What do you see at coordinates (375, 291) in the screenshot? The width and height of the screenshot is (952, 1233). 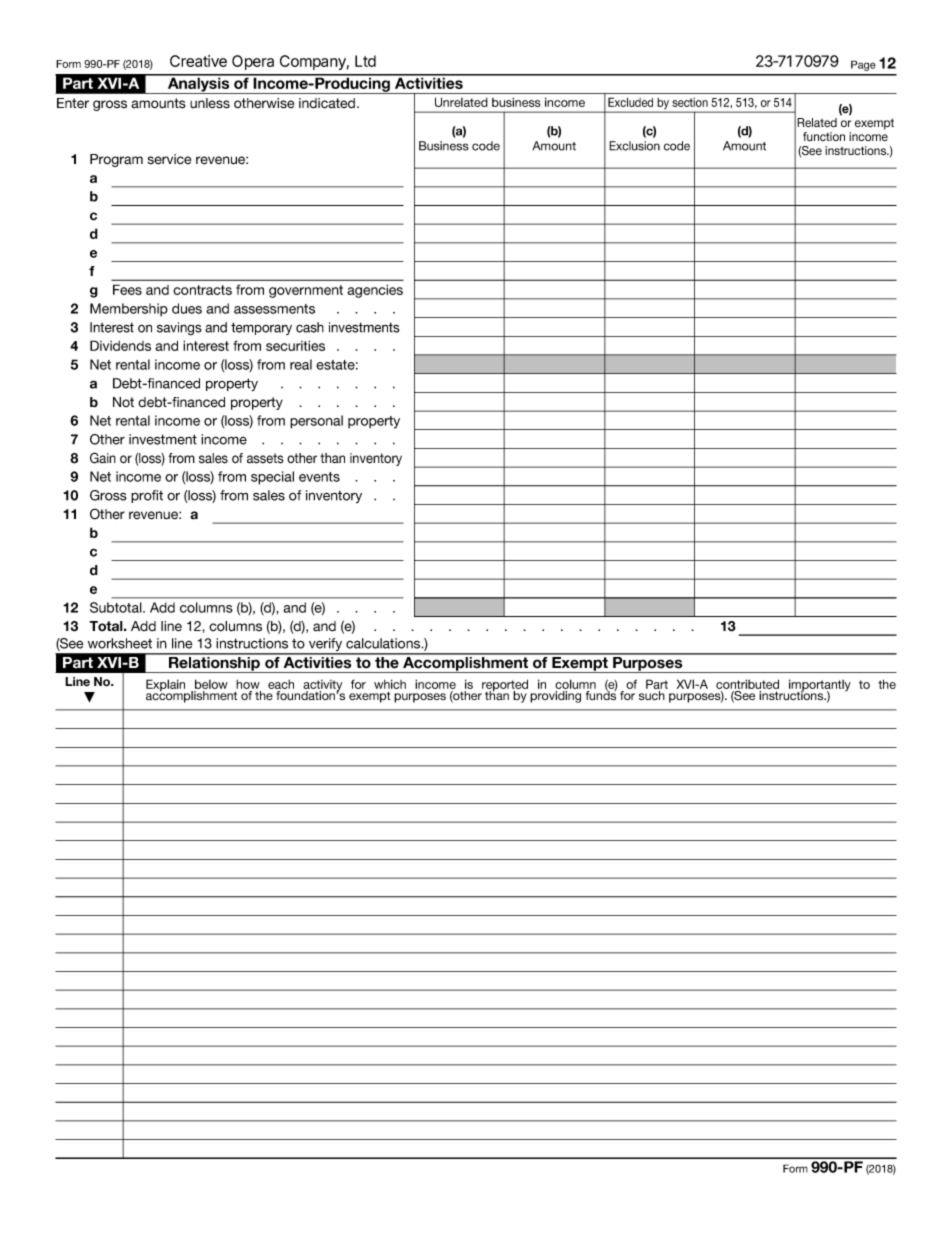 I see `agencies` at bounding box center [375, 291].
